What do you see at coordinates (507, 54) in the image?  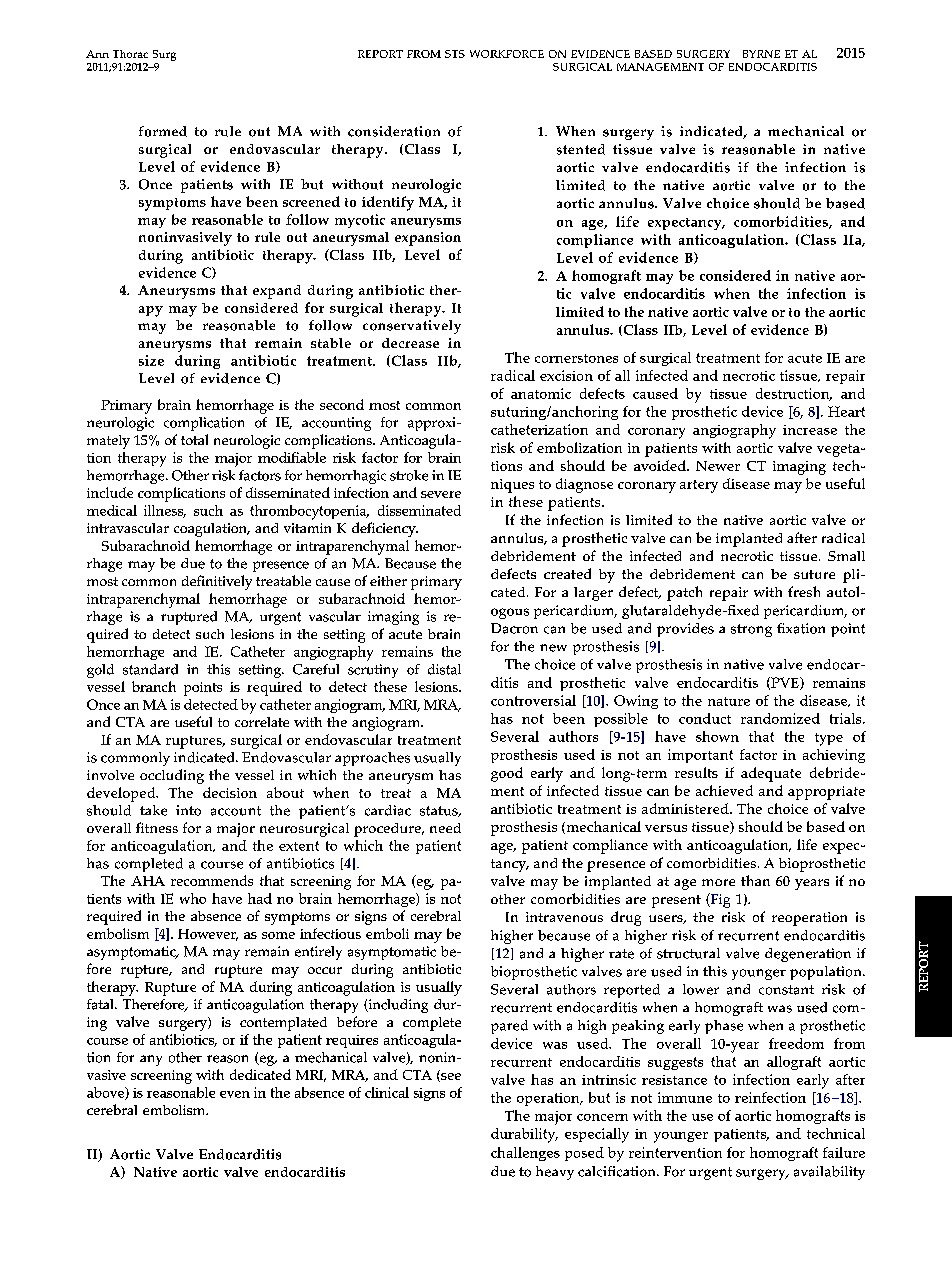 I see `WORKFORCE` at bounding box center [507, 54].
